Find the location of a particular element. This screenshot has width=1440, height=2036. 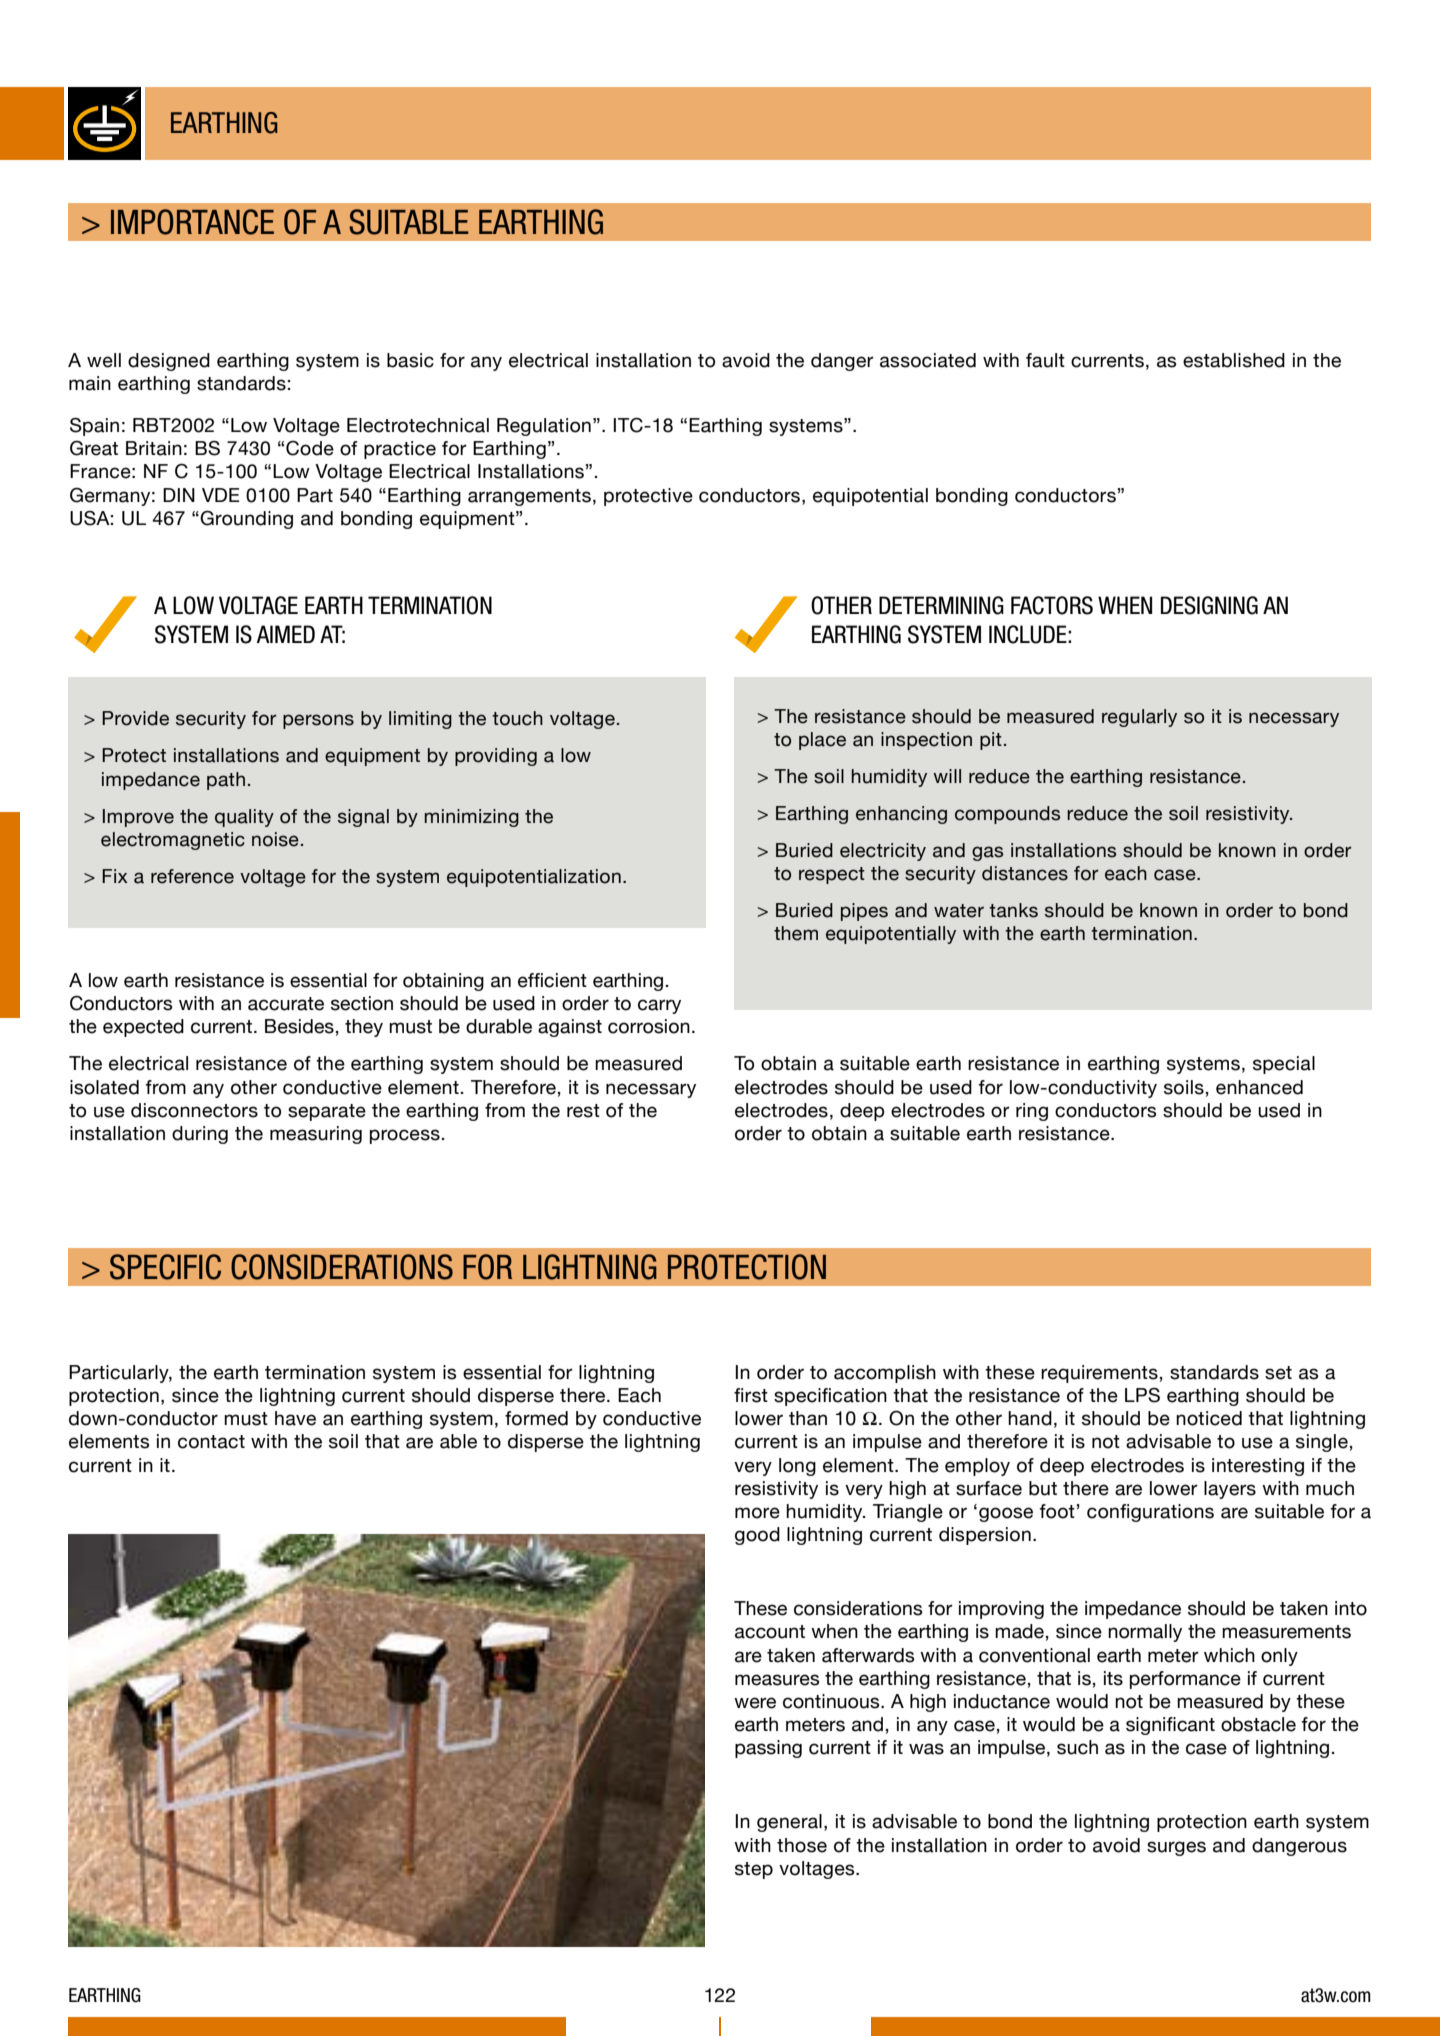

established is located at coordinates (1234, 360).
